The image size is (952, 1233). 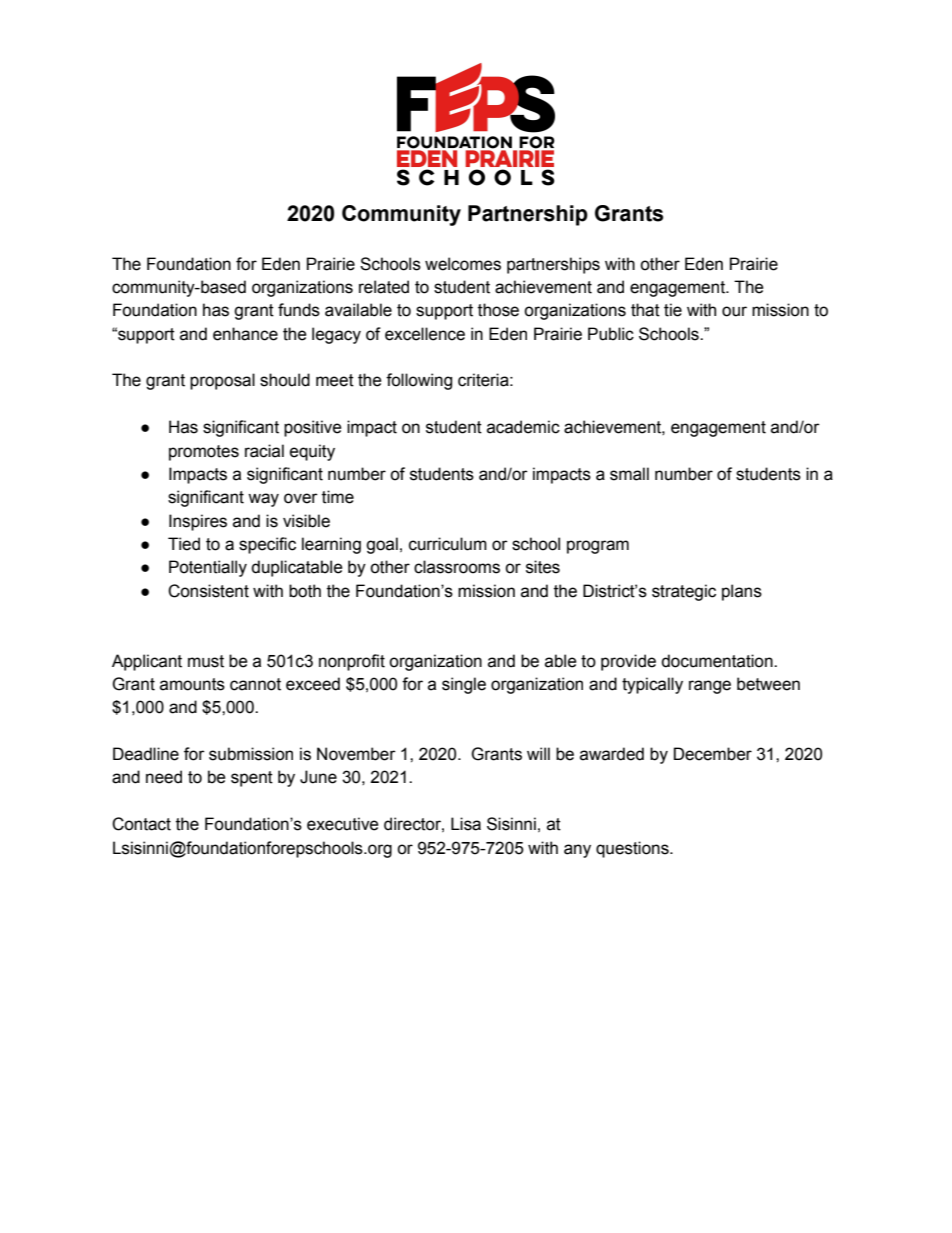 I want to click on promotes, so click(x=204, y=453).
